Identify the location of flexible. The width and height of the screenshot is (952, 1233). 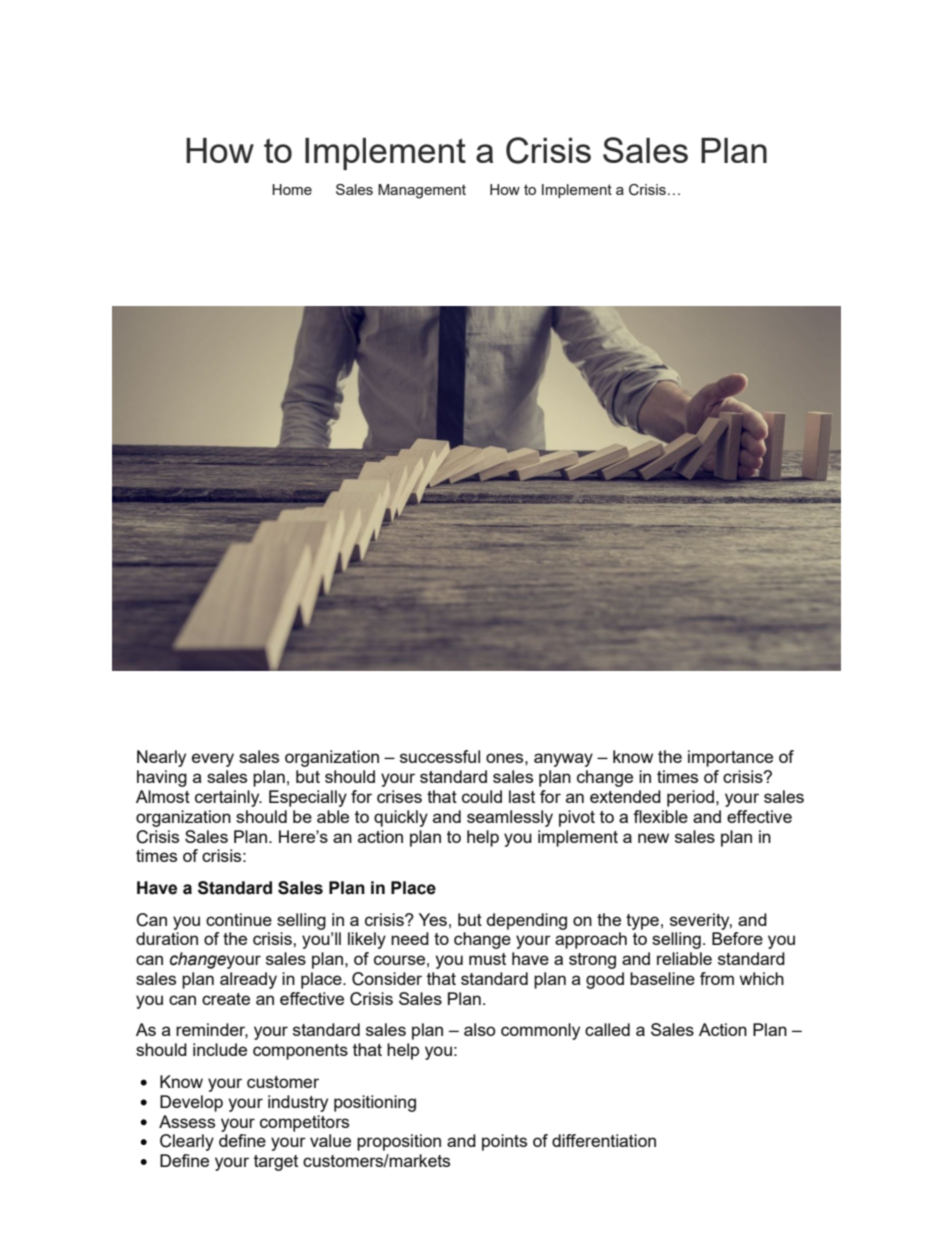
(660, 816).
